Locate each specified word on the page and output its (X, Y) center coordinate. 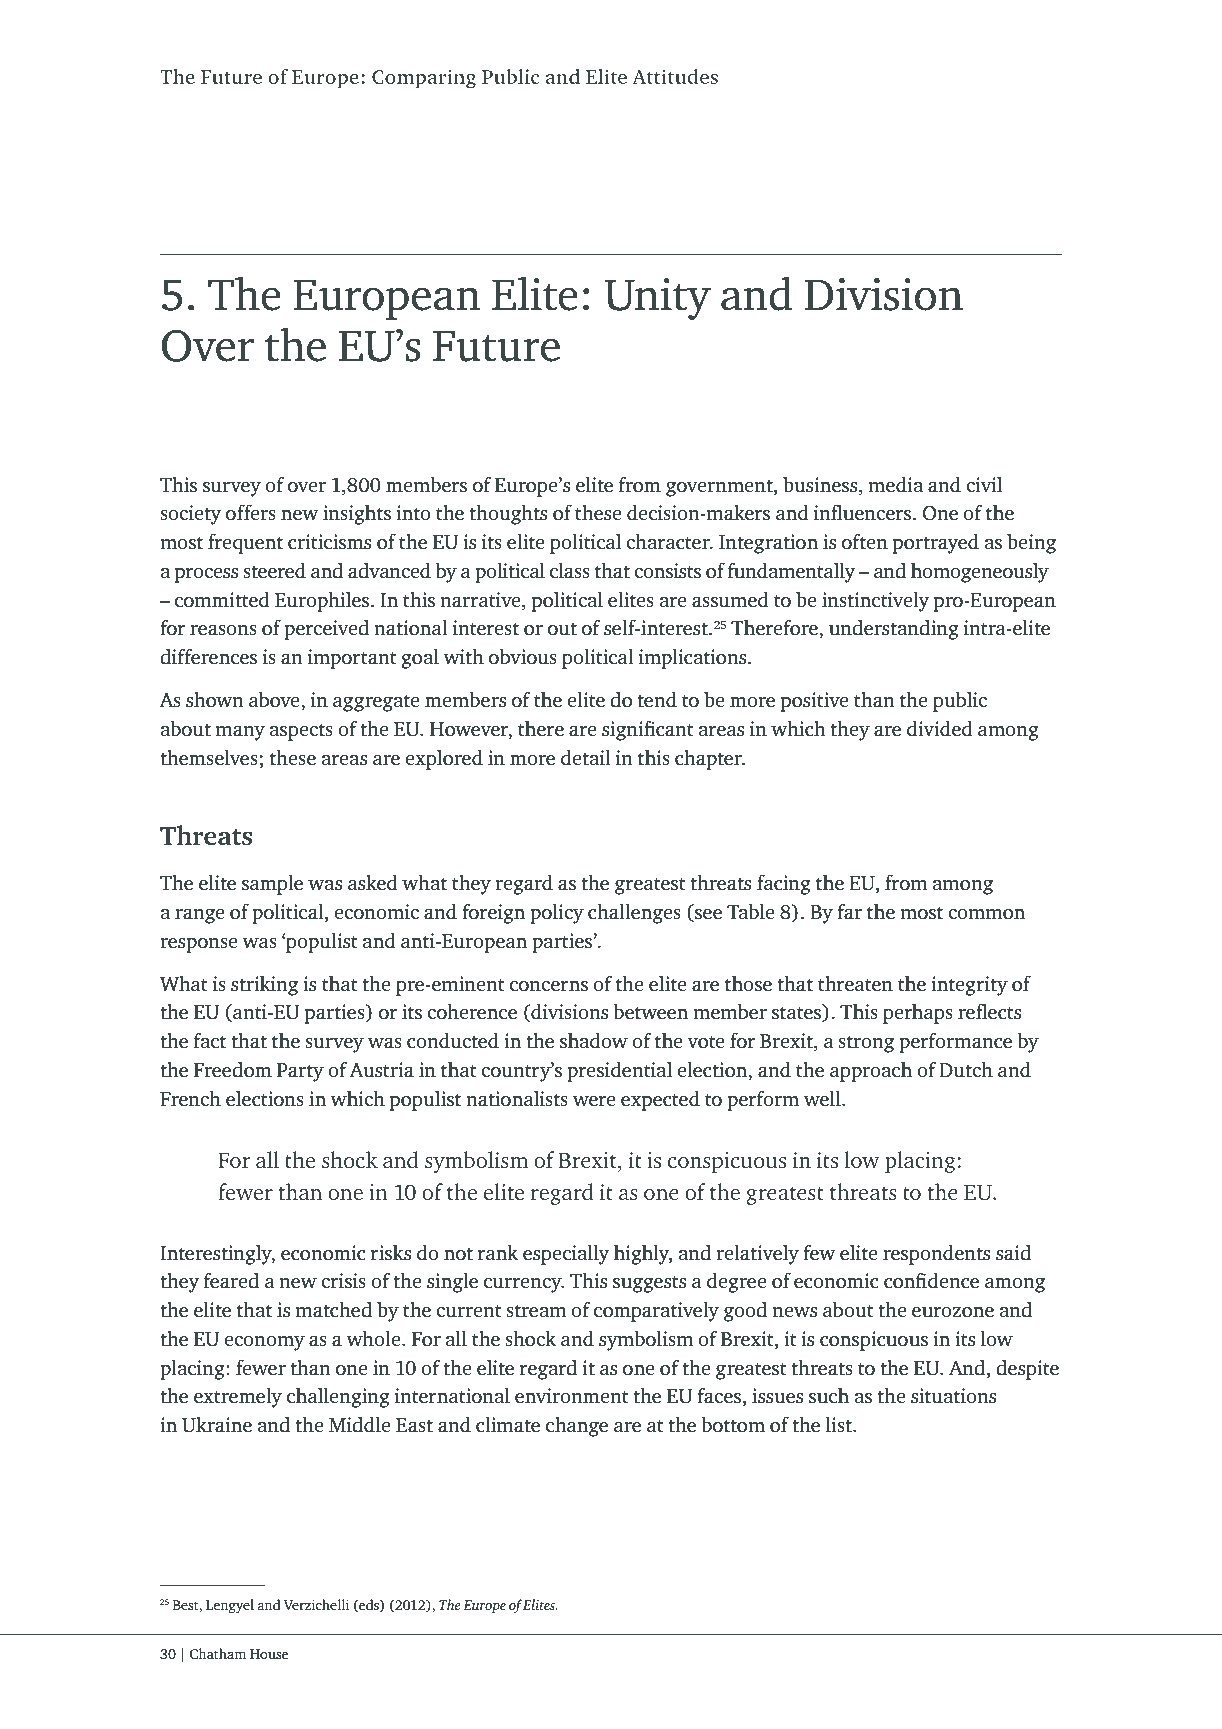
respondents (936, 1255)
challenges (634, 914)
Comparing (424, 79)
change (577, 1427)
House (269, 1654)
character (669, 541)
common (986, 914)
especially (566, 1255)
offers (251, 512)
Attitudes (675, 76)
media (895, 484)
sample (272, 885)
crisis (343, 1280)
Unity (657, 299)
